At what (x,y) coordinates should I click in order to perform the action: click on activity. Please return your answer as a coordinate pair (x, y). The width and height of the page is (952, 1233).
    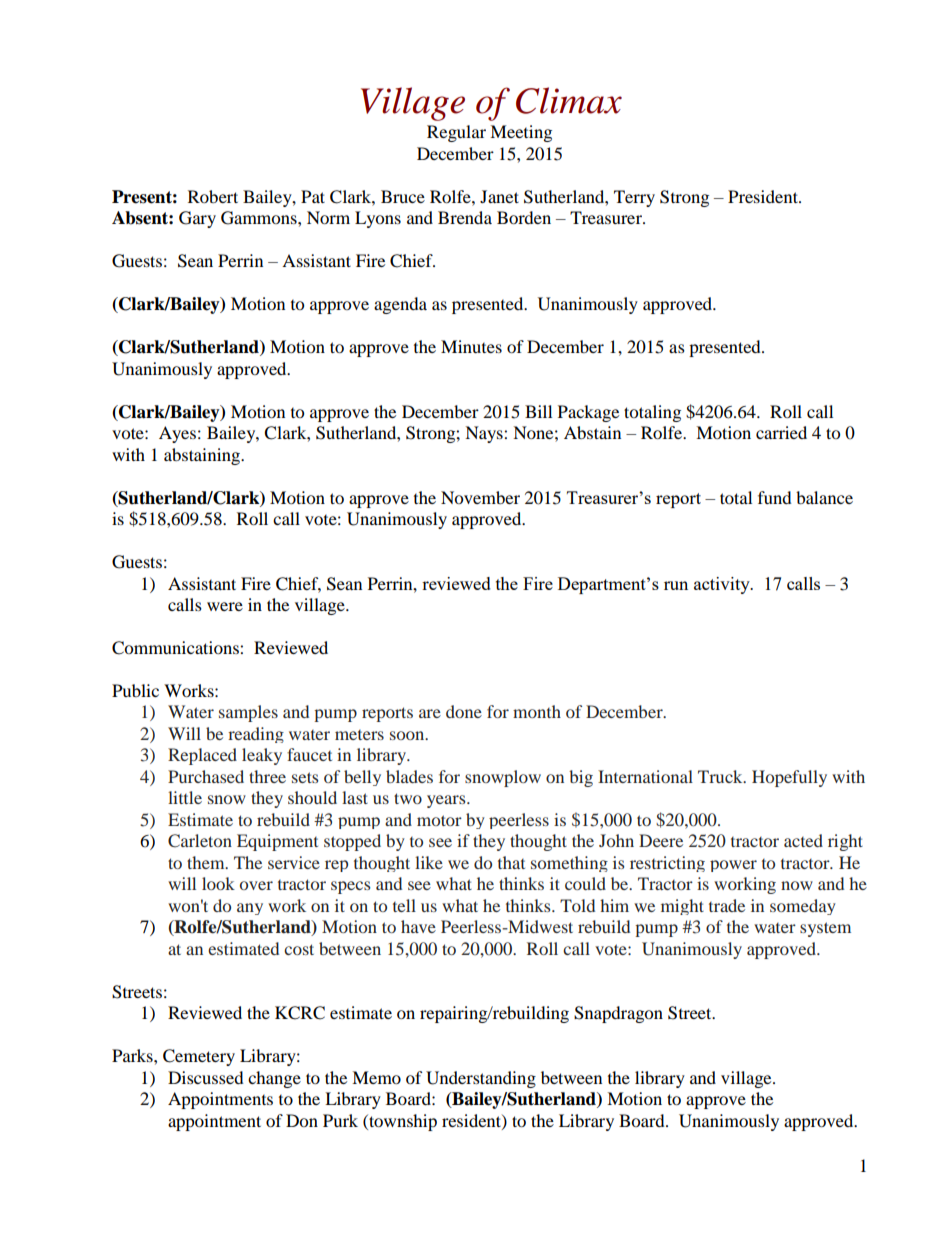
    Looking at the image, I should click on (723, 585).
